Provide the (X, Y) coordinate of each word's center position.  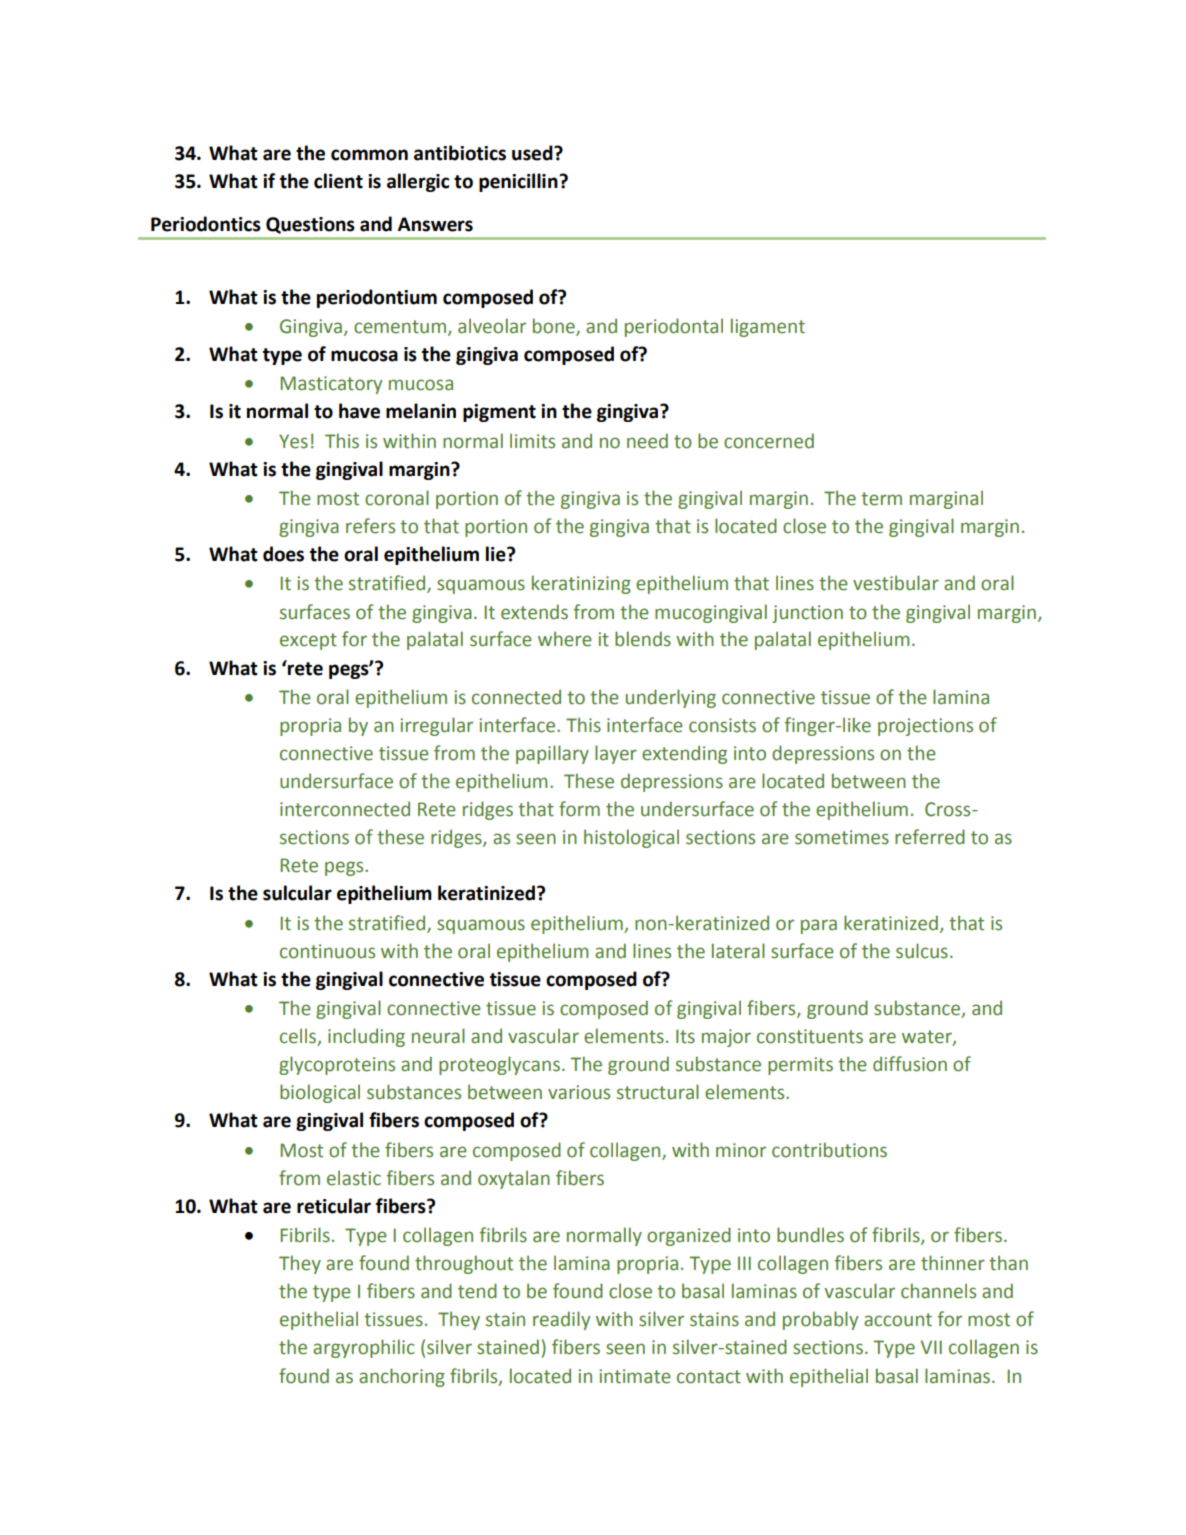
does (283, 554)
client (338, 181)
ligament (768, 327)
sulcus (922, 951)
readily (561, 1320)
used (533, 153)
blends (643, 639)
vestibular (896, 583)
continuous (327, 951)
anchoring (402, 1377)
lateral (738, 951)
